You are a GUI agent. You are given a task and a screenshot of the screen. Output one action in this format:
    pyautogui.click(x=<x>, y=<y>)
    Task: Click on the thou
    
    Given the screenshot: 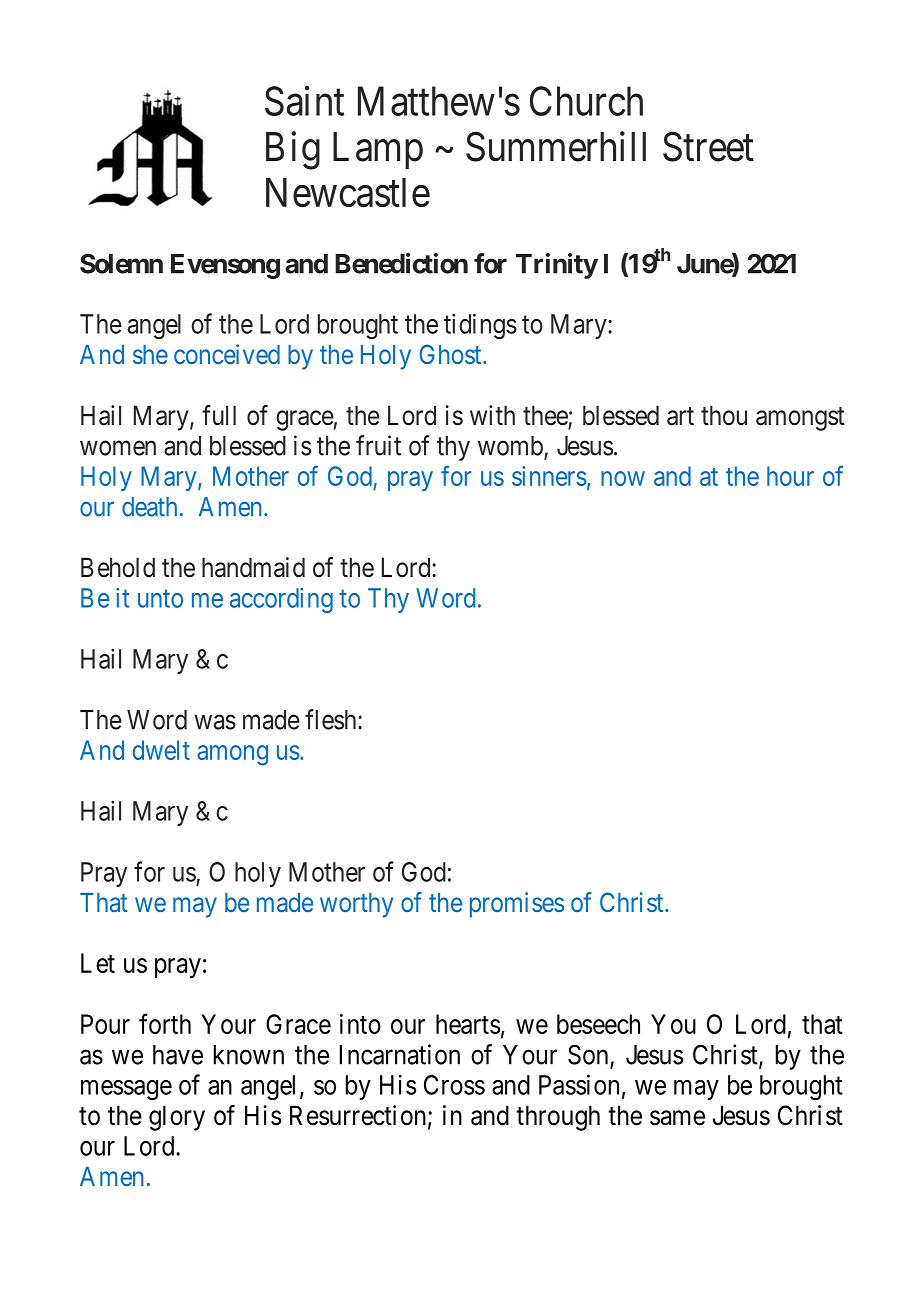 What is the action you would take?
    pyautogui.click(x=724, y=415)
